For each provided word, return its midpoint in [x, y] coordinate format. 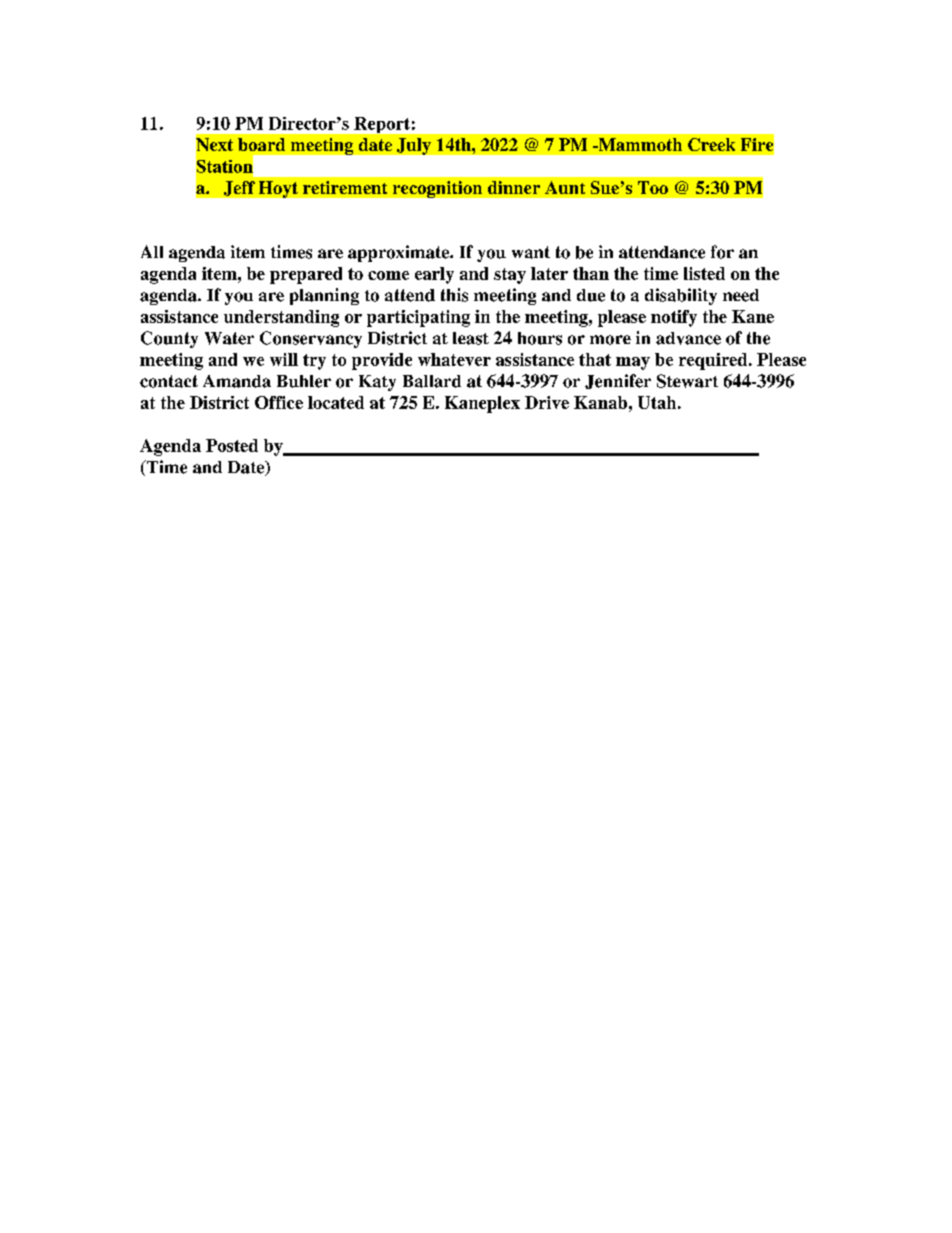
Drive [547, 402]
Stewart [687, 381]
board [261, 144]
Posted [232, 445]
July [414, 146]
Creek [711, 144]
